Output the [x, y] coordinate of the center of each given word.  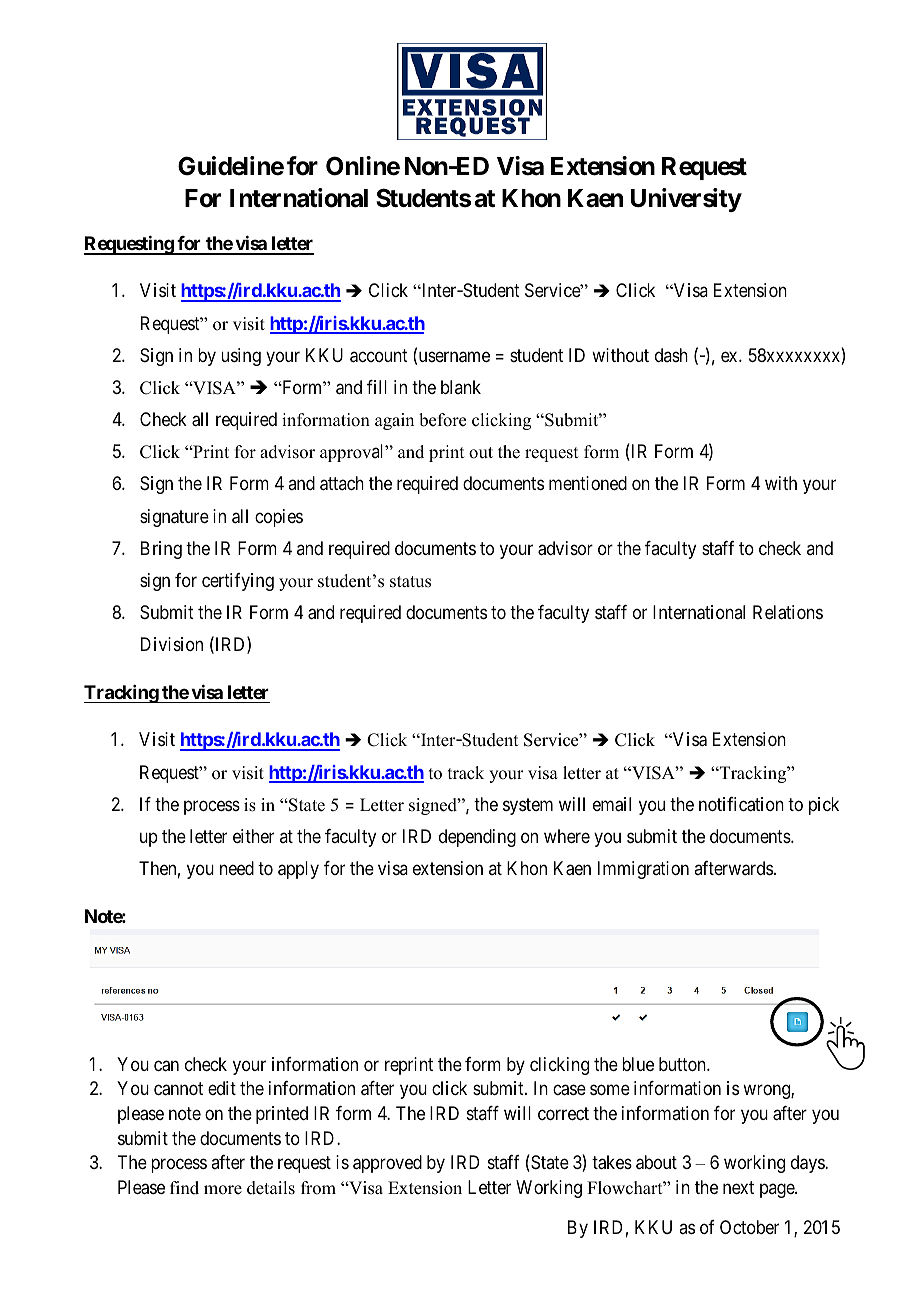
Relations [788, 612]
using [241, 357]
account [379, 356]
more [223, 1190]
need [237, 868]
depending [477, 838]
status [410, 582]
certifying [238, 582]
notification [741, 804]
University [686, 200]
